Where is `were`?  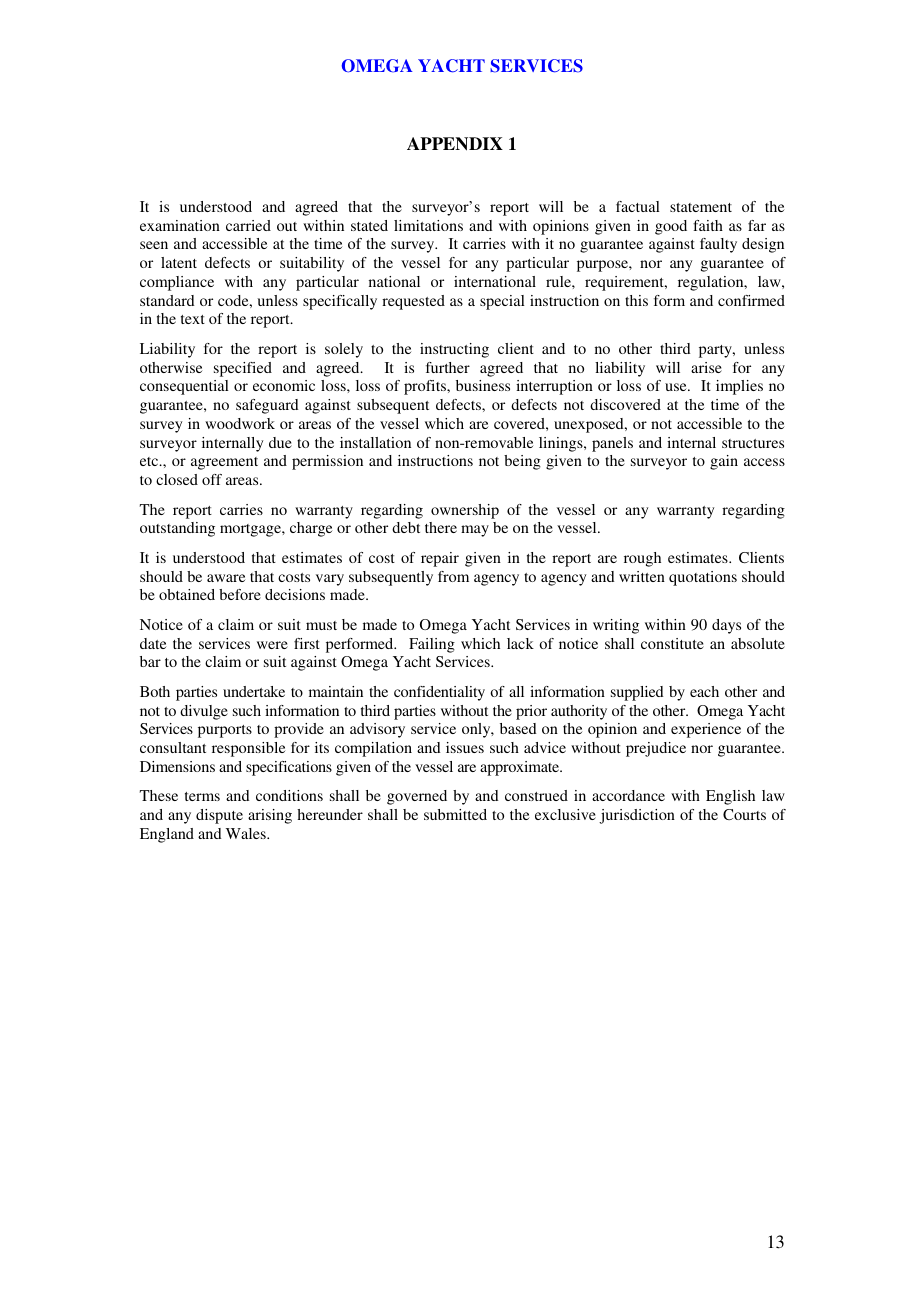 were is located at coordinates (272, 645).
